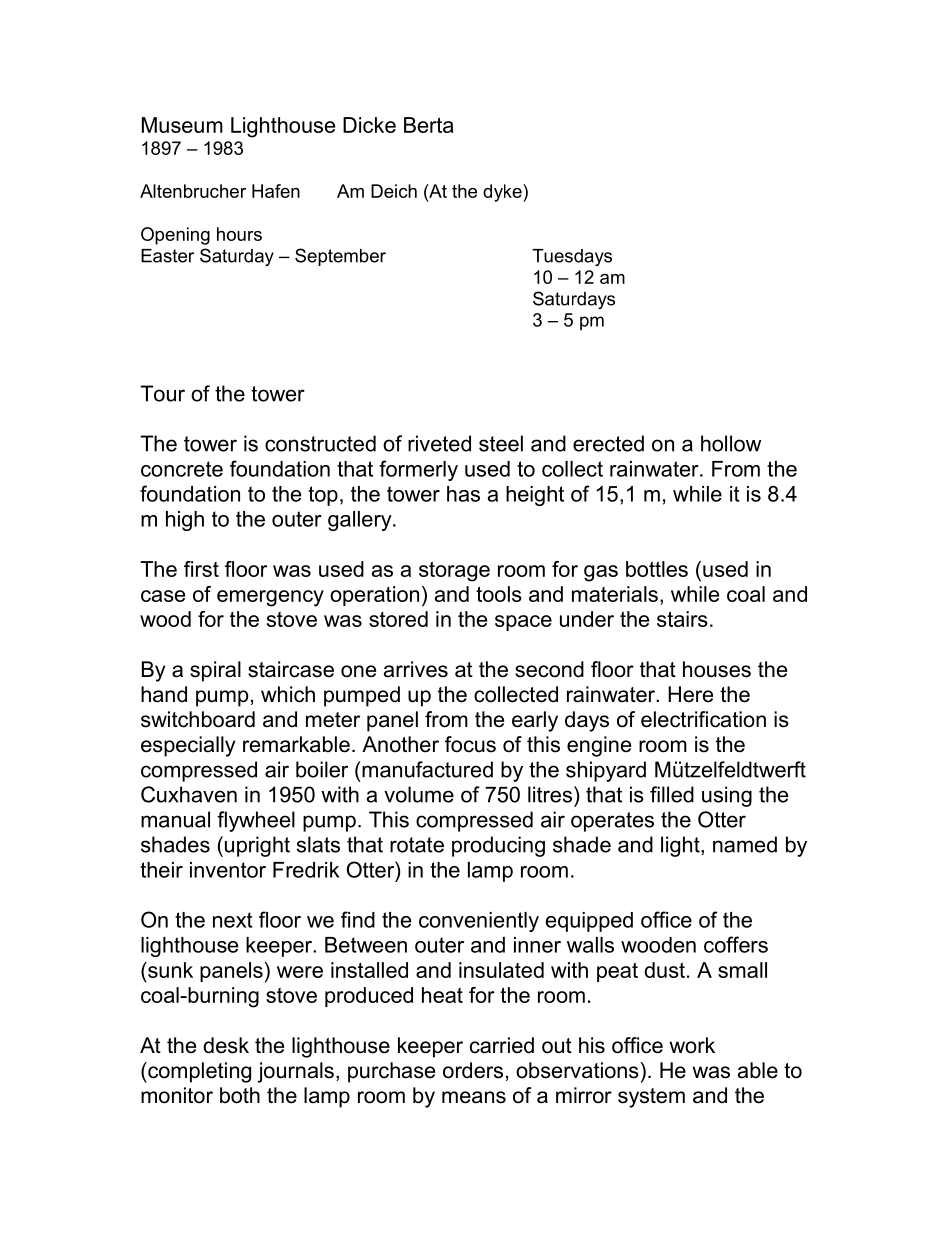 This screenshot has height=1233, width=952. What do you see at coordinates (369, 125) in the screenshot?
I see `Dicke` at bounding box center [369, 125].
